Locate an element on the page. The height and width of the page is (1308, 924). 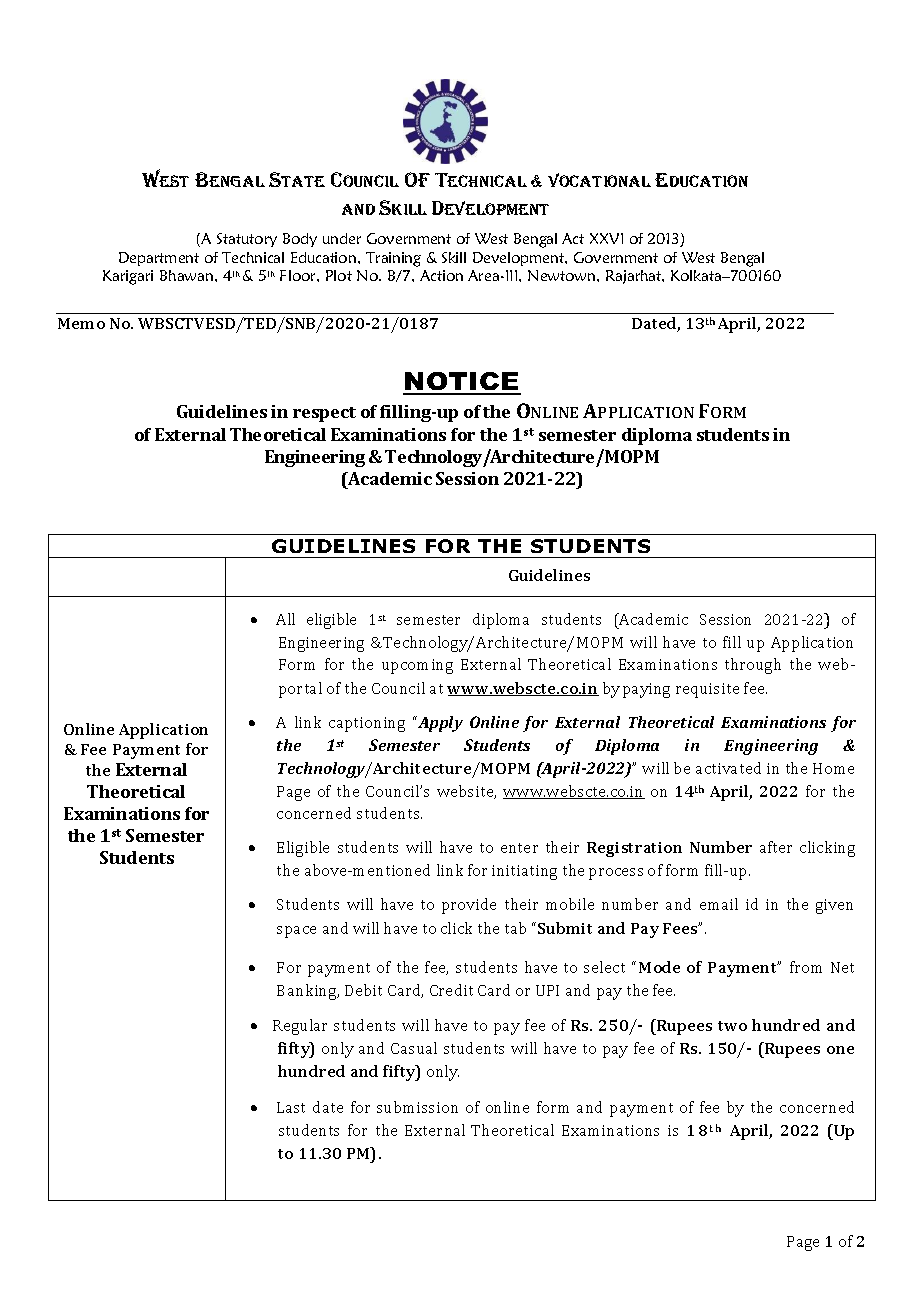
submission is located at coordinates (417, 1107).
